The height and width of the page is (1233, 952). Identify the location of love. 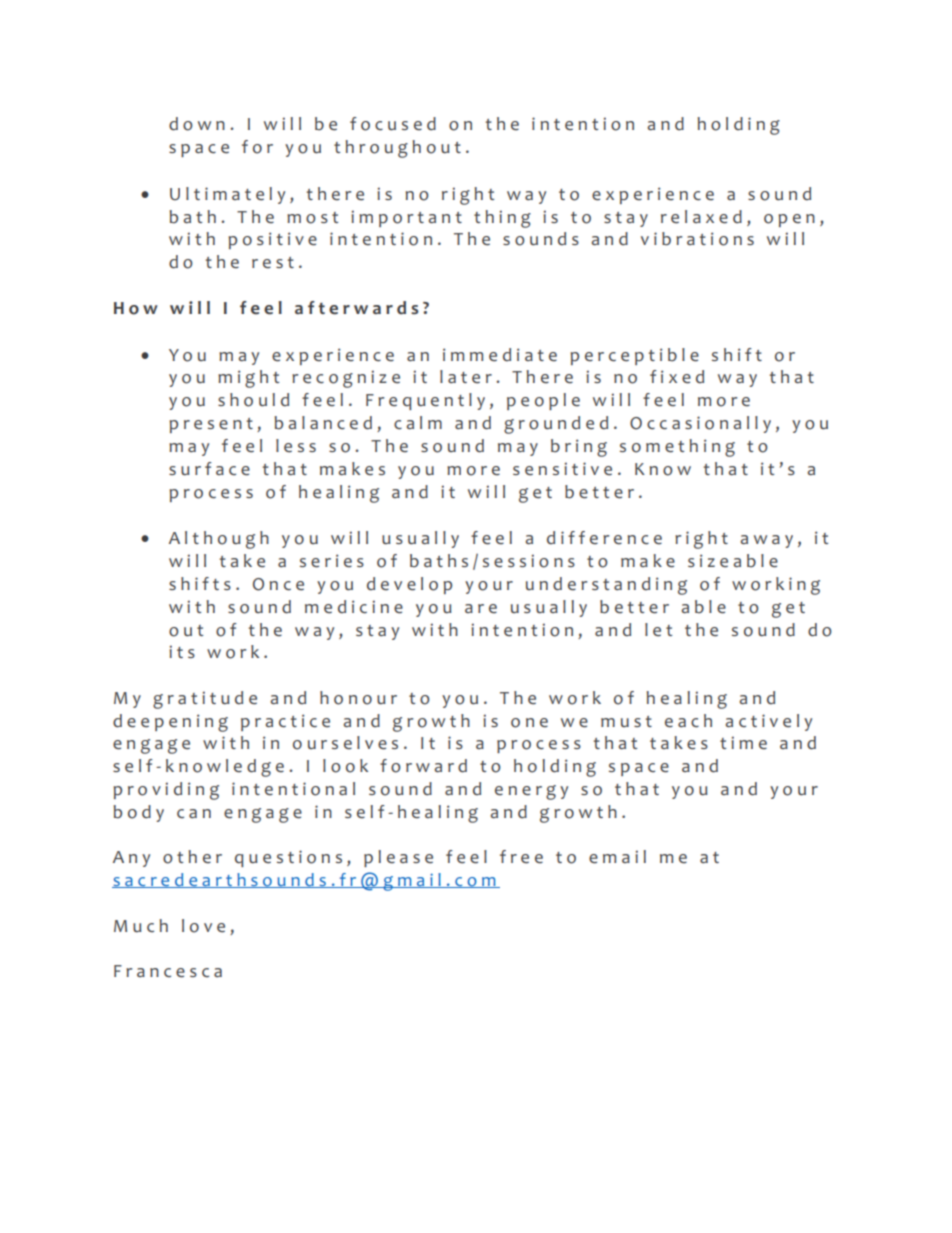
(203, 926).
